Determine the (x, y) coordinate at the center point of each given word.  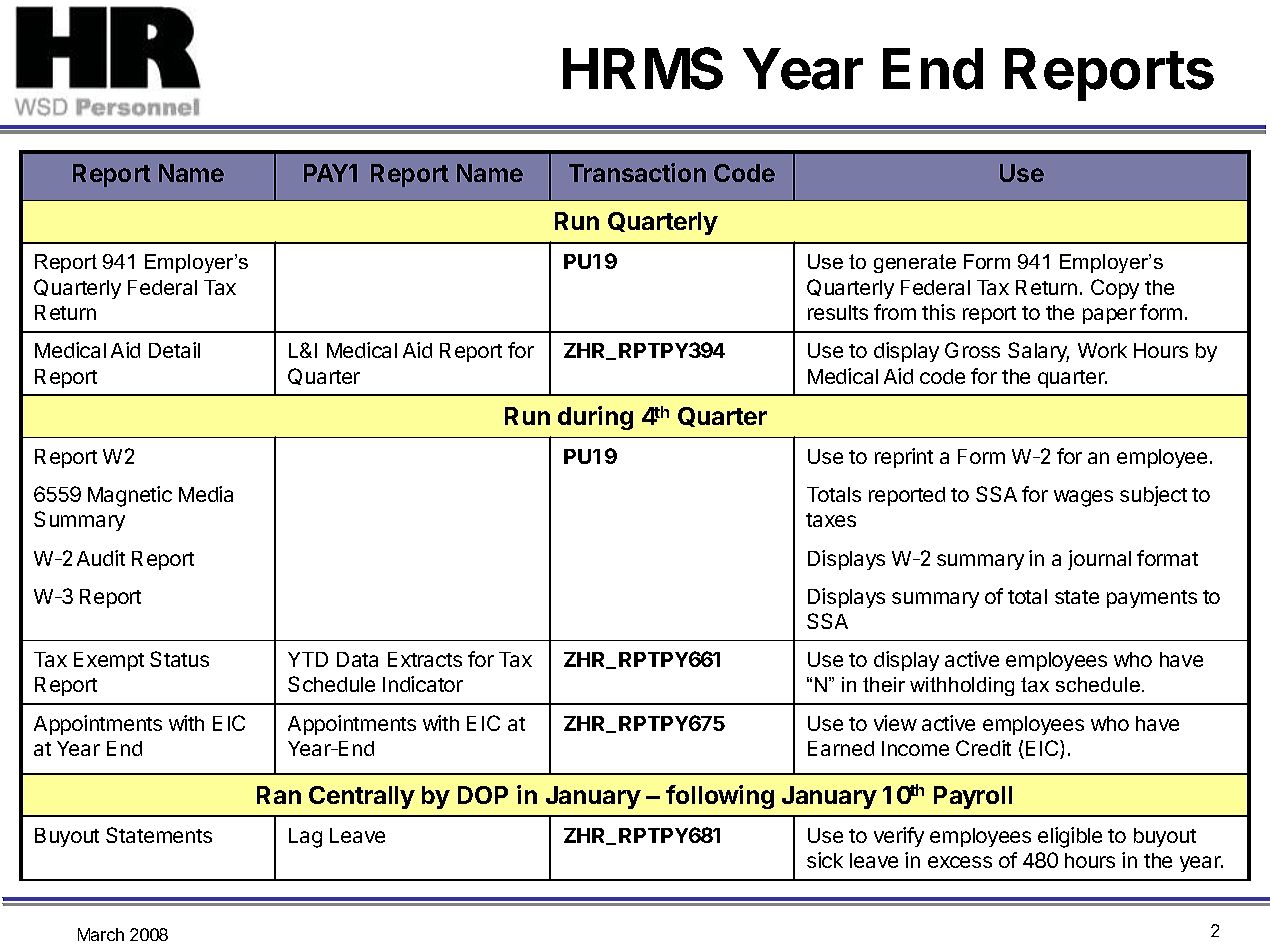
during (595, 418)
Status (179, 659)
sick (825, 860)
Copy (1115, 289)
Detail (174, 350)
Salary (1038, 352)
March (101, 934)
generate (915, 263)
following (720, 797)
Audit (101, 558)
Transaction (637, 172)
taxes (831, 520)
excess (960, 862)
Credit (983, 748)
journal (1099, 560)
